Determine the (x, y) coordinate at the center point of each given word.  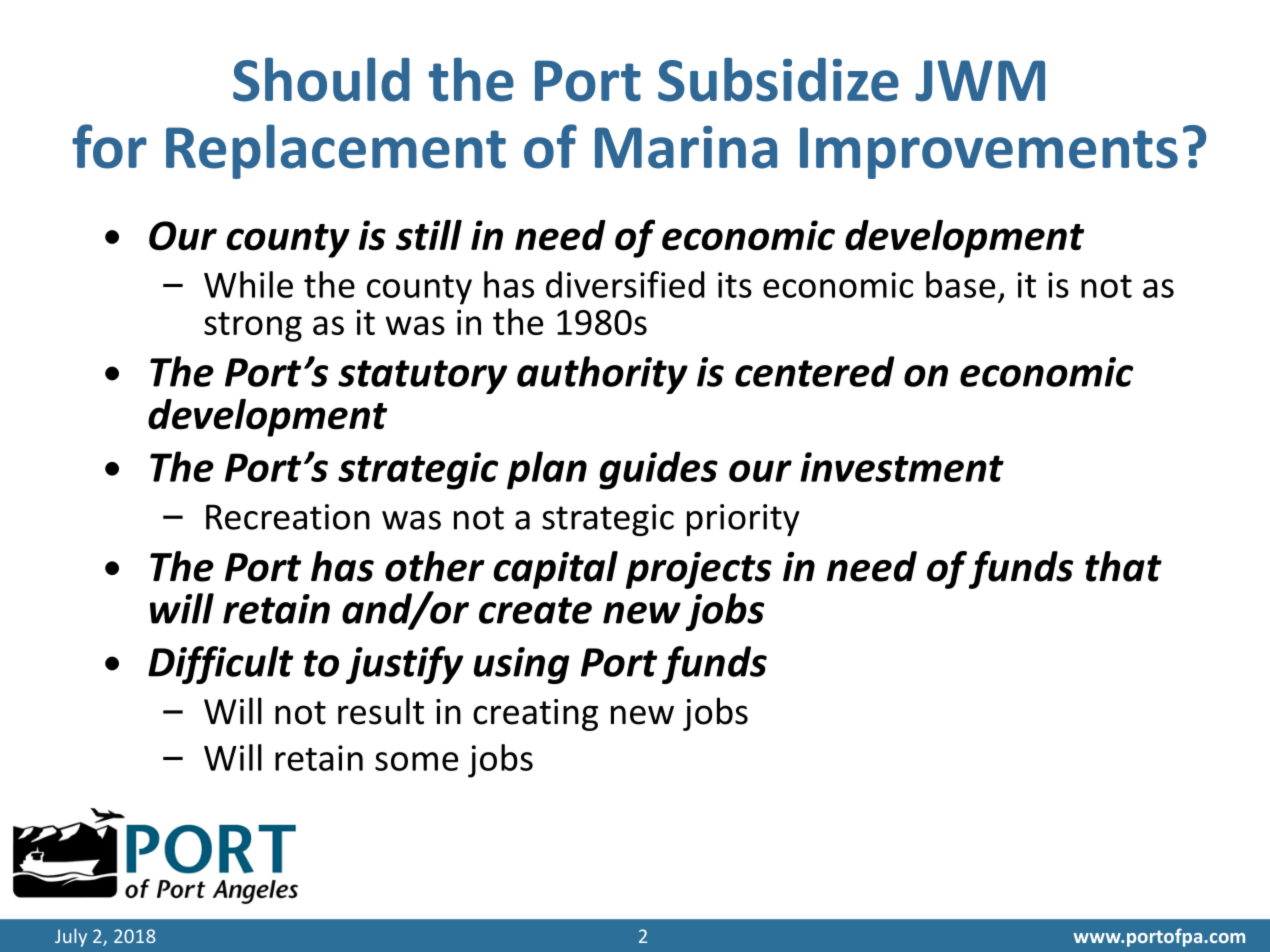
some (416, 761)
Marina (686, 147)
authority (602, 375)
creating (535, 715)
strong (253, 327)
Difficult (220, 665)
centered (815, 371)
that (1123, 566)
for (109, 146)
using (522, 665)
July (71, 937)
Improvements (989, 153)
